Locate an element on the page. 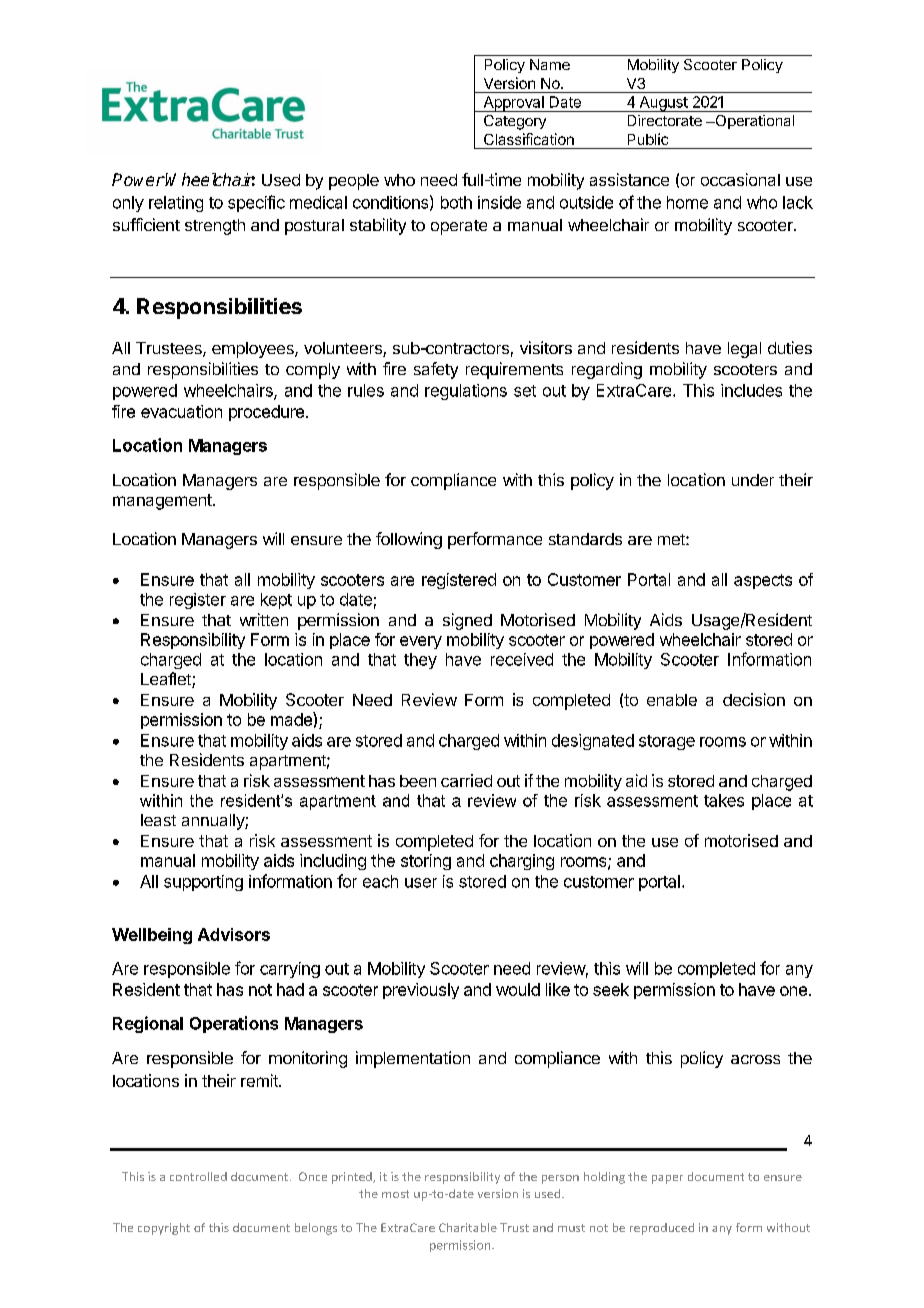 This image has height=1308, width=924. written is located at coordinates (264, 619).
